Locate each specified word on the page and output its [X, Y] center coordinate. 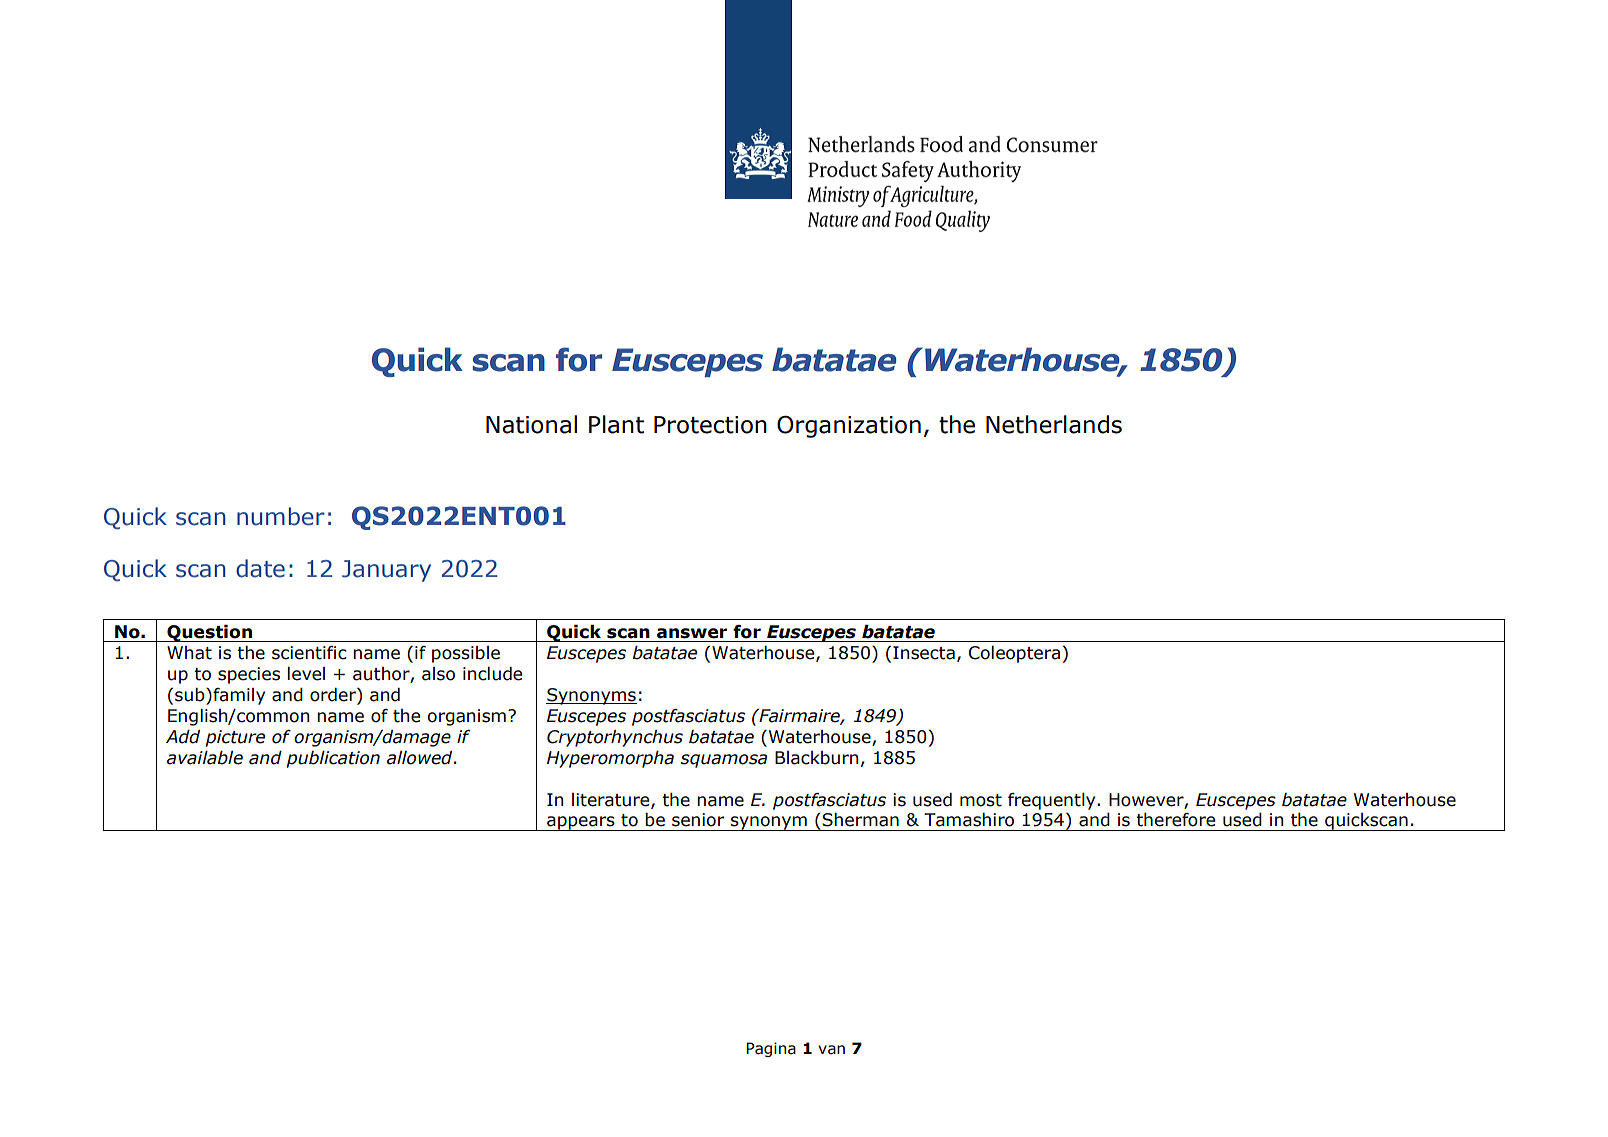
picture [235, 738]
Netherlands [1054, 424]
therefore [1175, 820]
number [281, 516]
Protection [710, 425]
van [831, 1050]
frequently [1053, 801]
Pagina [771, 1049]
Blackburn [816, 758]
